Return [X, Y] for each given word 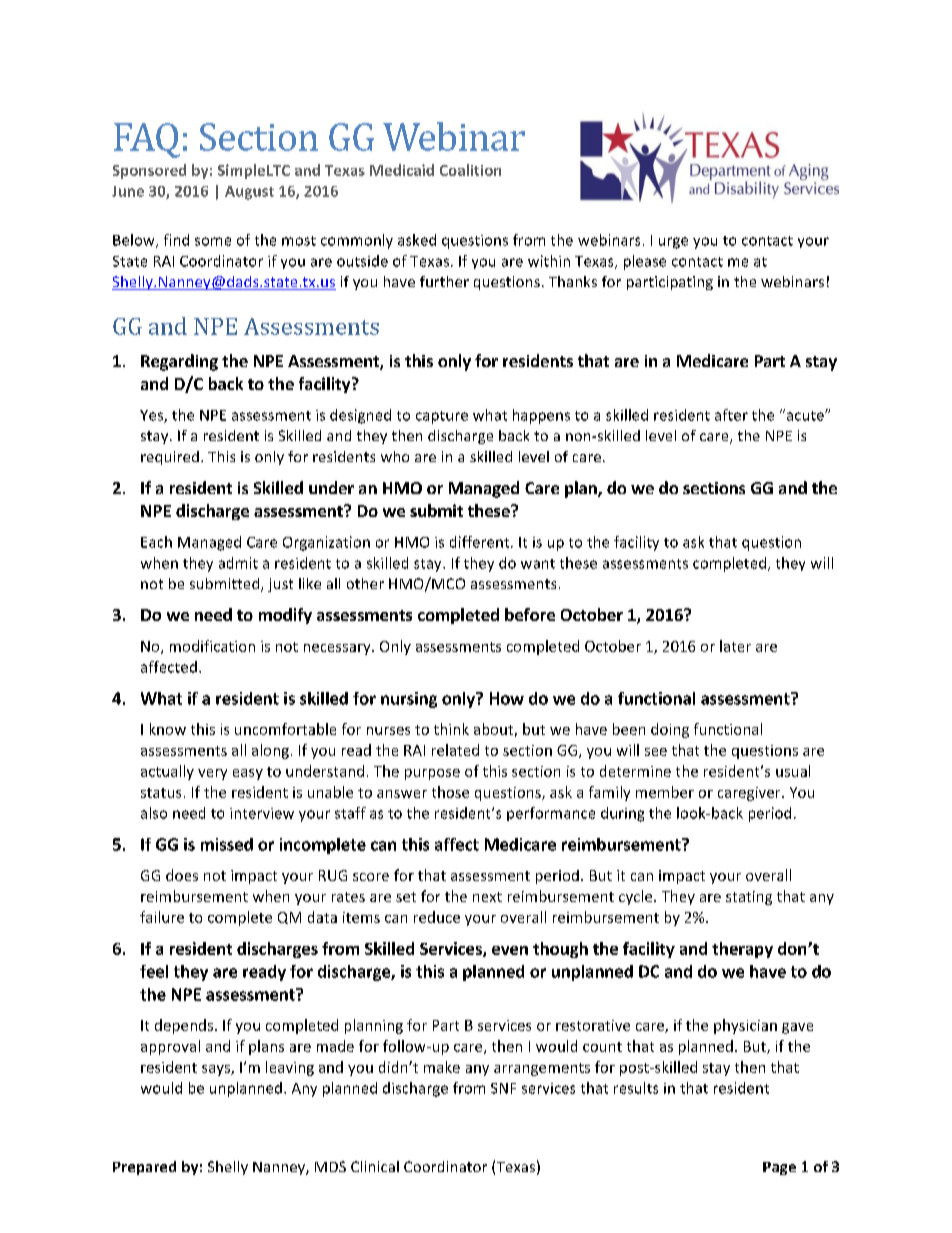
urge [673, 243]
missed [227, 844]
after [731, 415]
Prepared [144, 1168]
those [450, 792]
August [249, 193]
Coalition [470, 170]
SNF [503, 1088]
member [665, 792]
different [481, 542]
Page [779, 1168]
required [170, 458]
